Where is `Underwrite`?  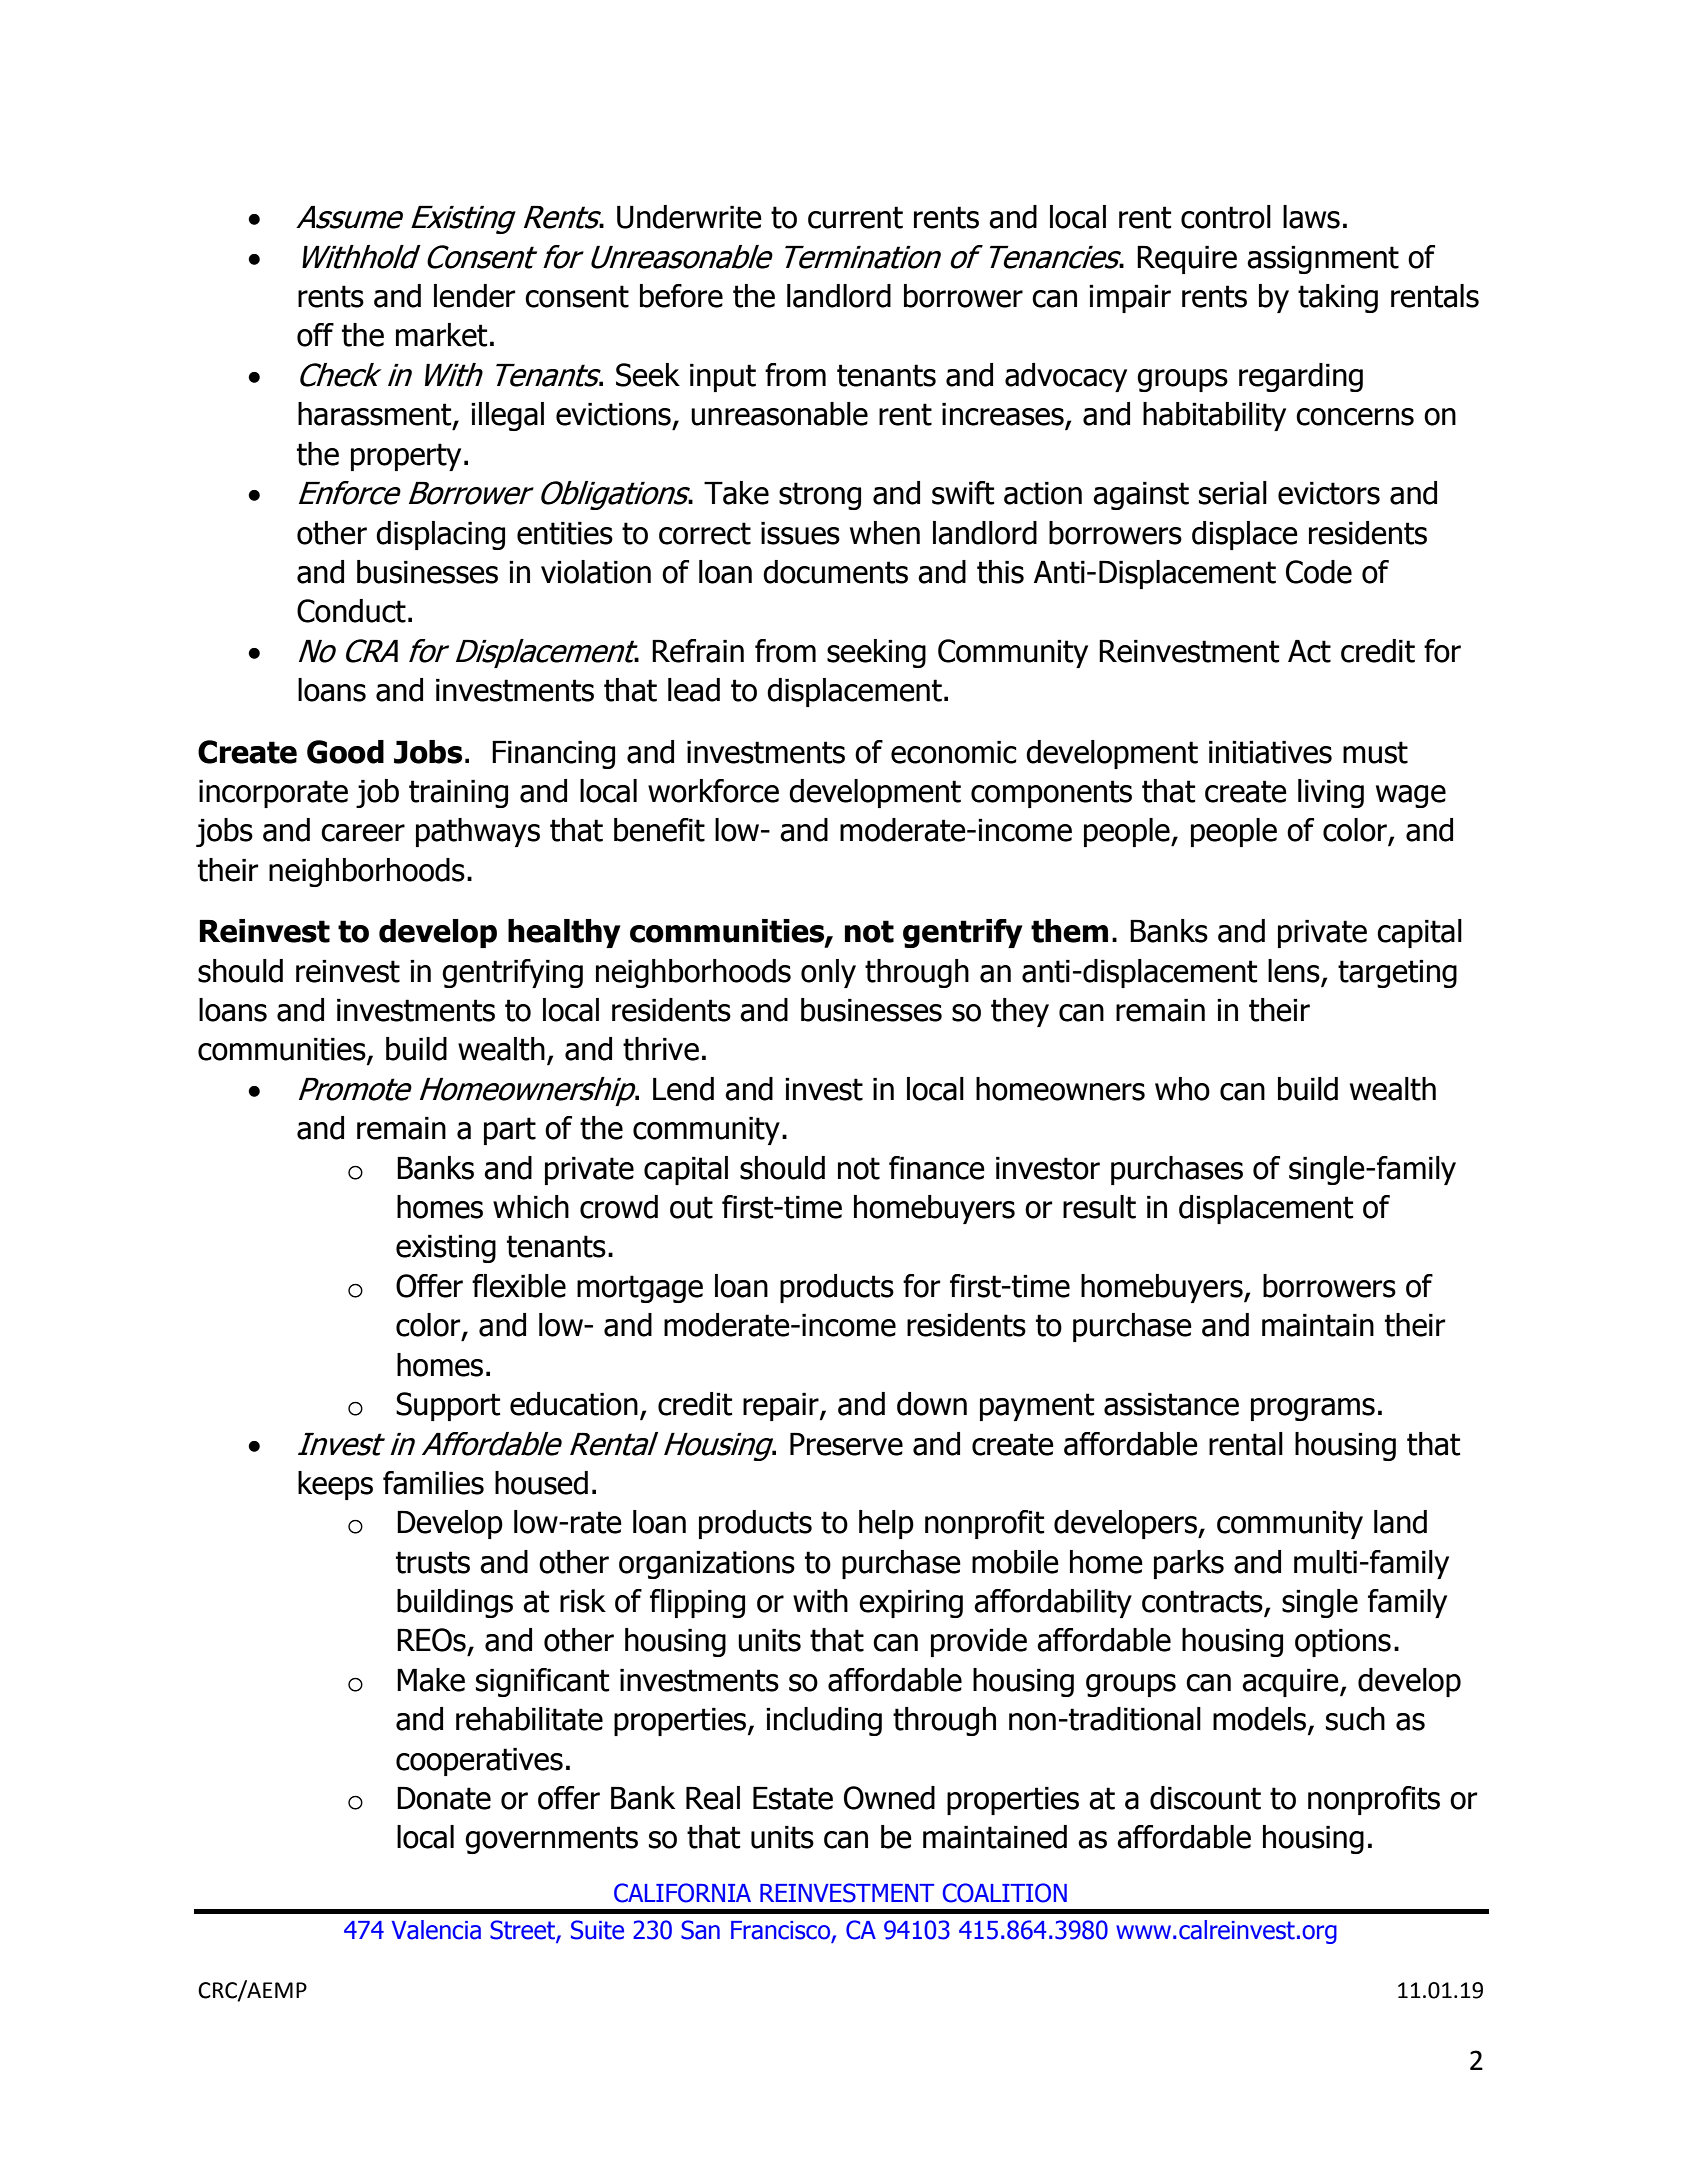 Underwrite is located at coordinates (689, 217).
